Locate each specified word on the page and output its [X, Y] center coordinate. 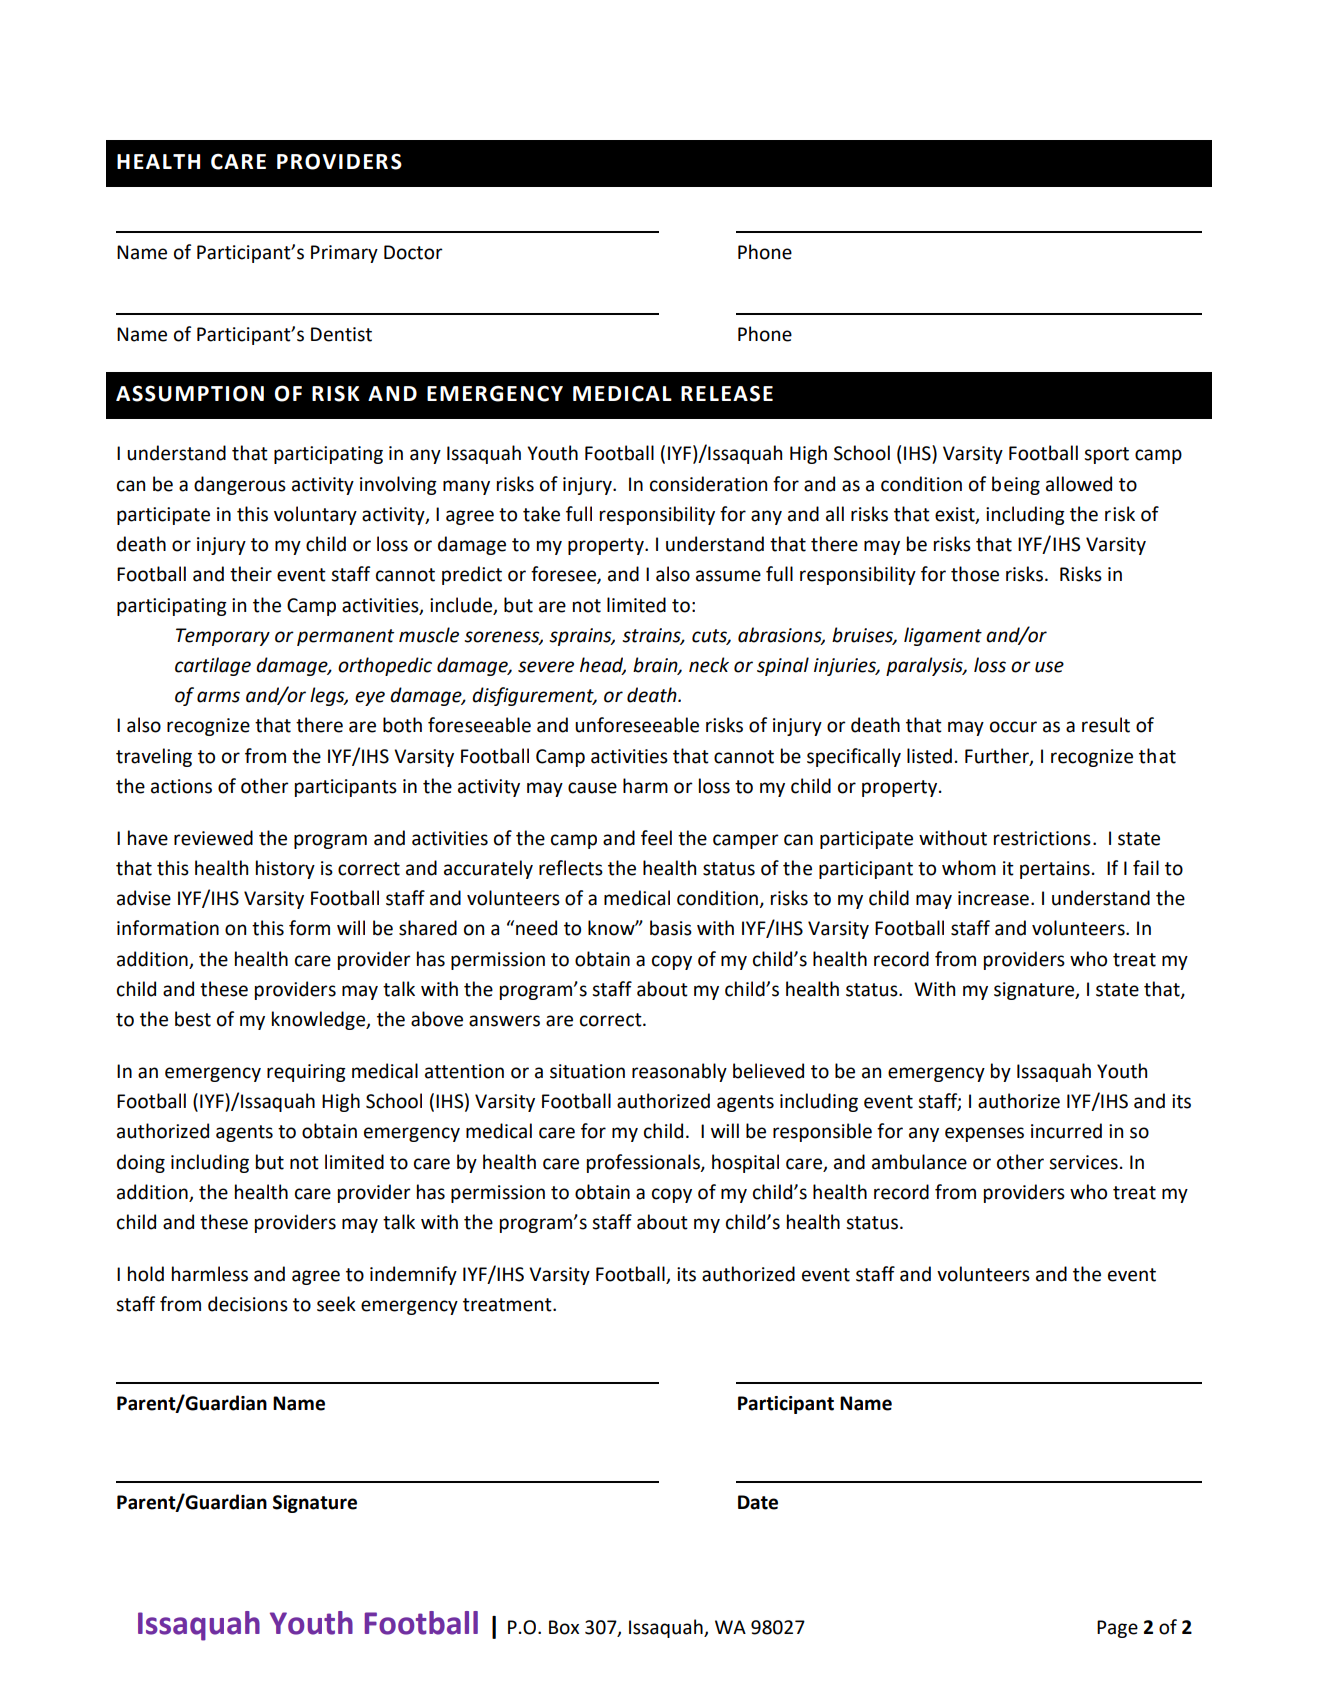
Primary [344, 254]
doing [141, 1163]
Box [564, 1627]
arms [218, 697]
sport [1106, 455]
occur [1013, 727]
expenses [984, 1134]
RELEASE [727, 393]
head [603, 666]
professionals [644, 1163]
